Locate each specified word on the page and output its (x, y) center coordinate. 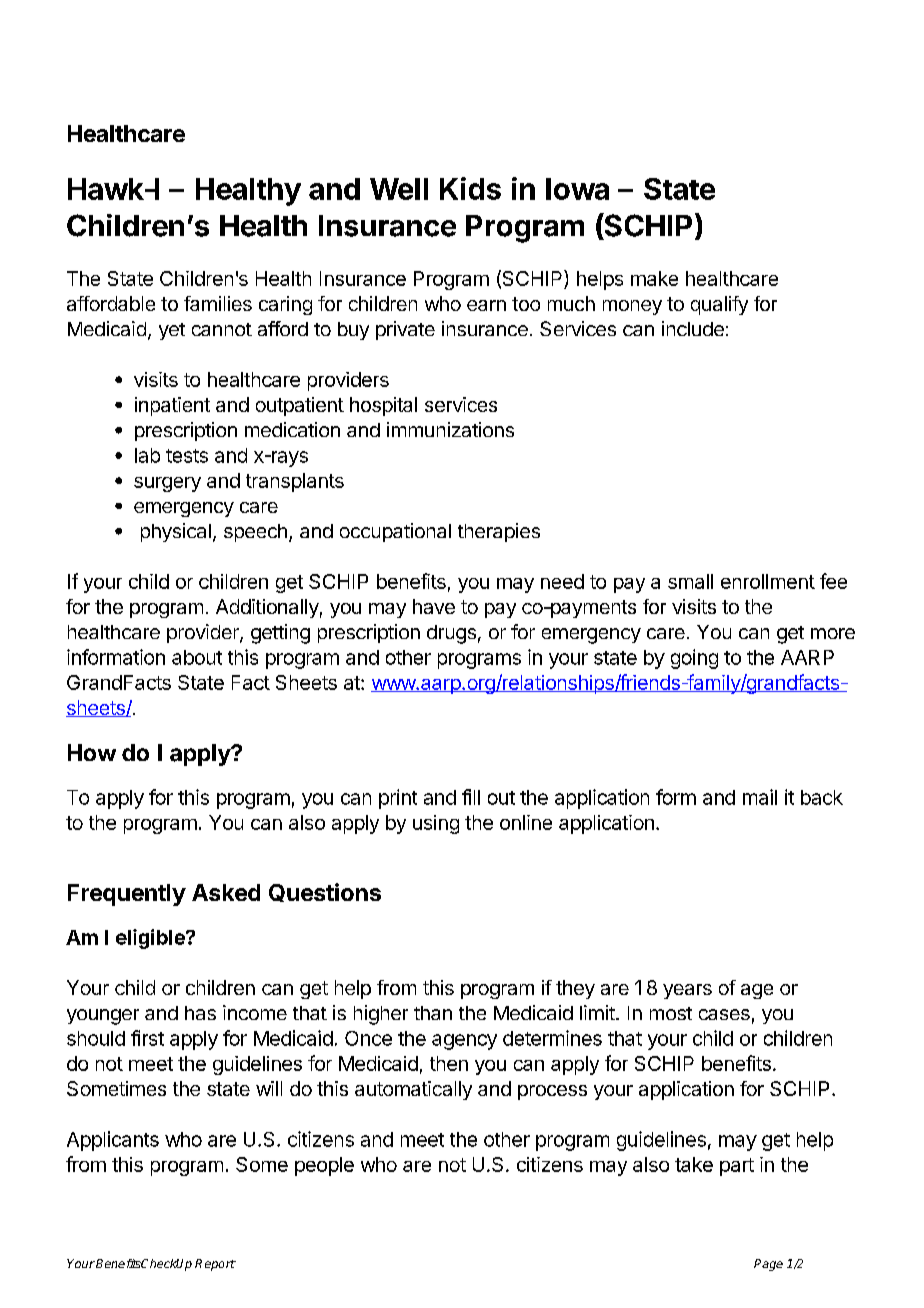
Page (768, 1265)
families (218, 303)
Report (215, 1265)
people (324, 1166)
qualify (719, 305)
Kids (470, 188)
